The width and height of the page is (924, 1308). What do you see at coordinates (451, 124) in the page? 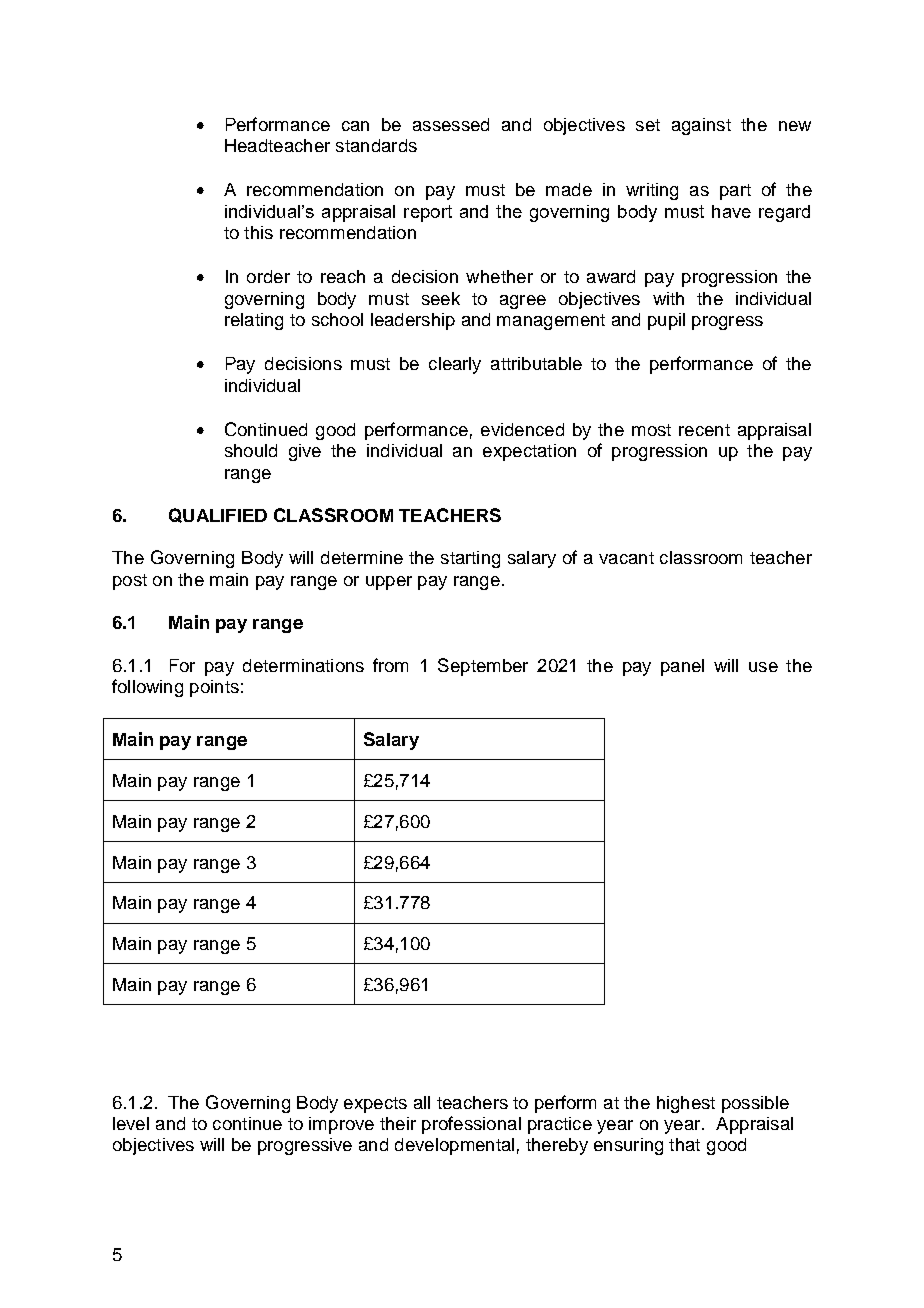
I see `assessed` at bounding box center [451, 124].
